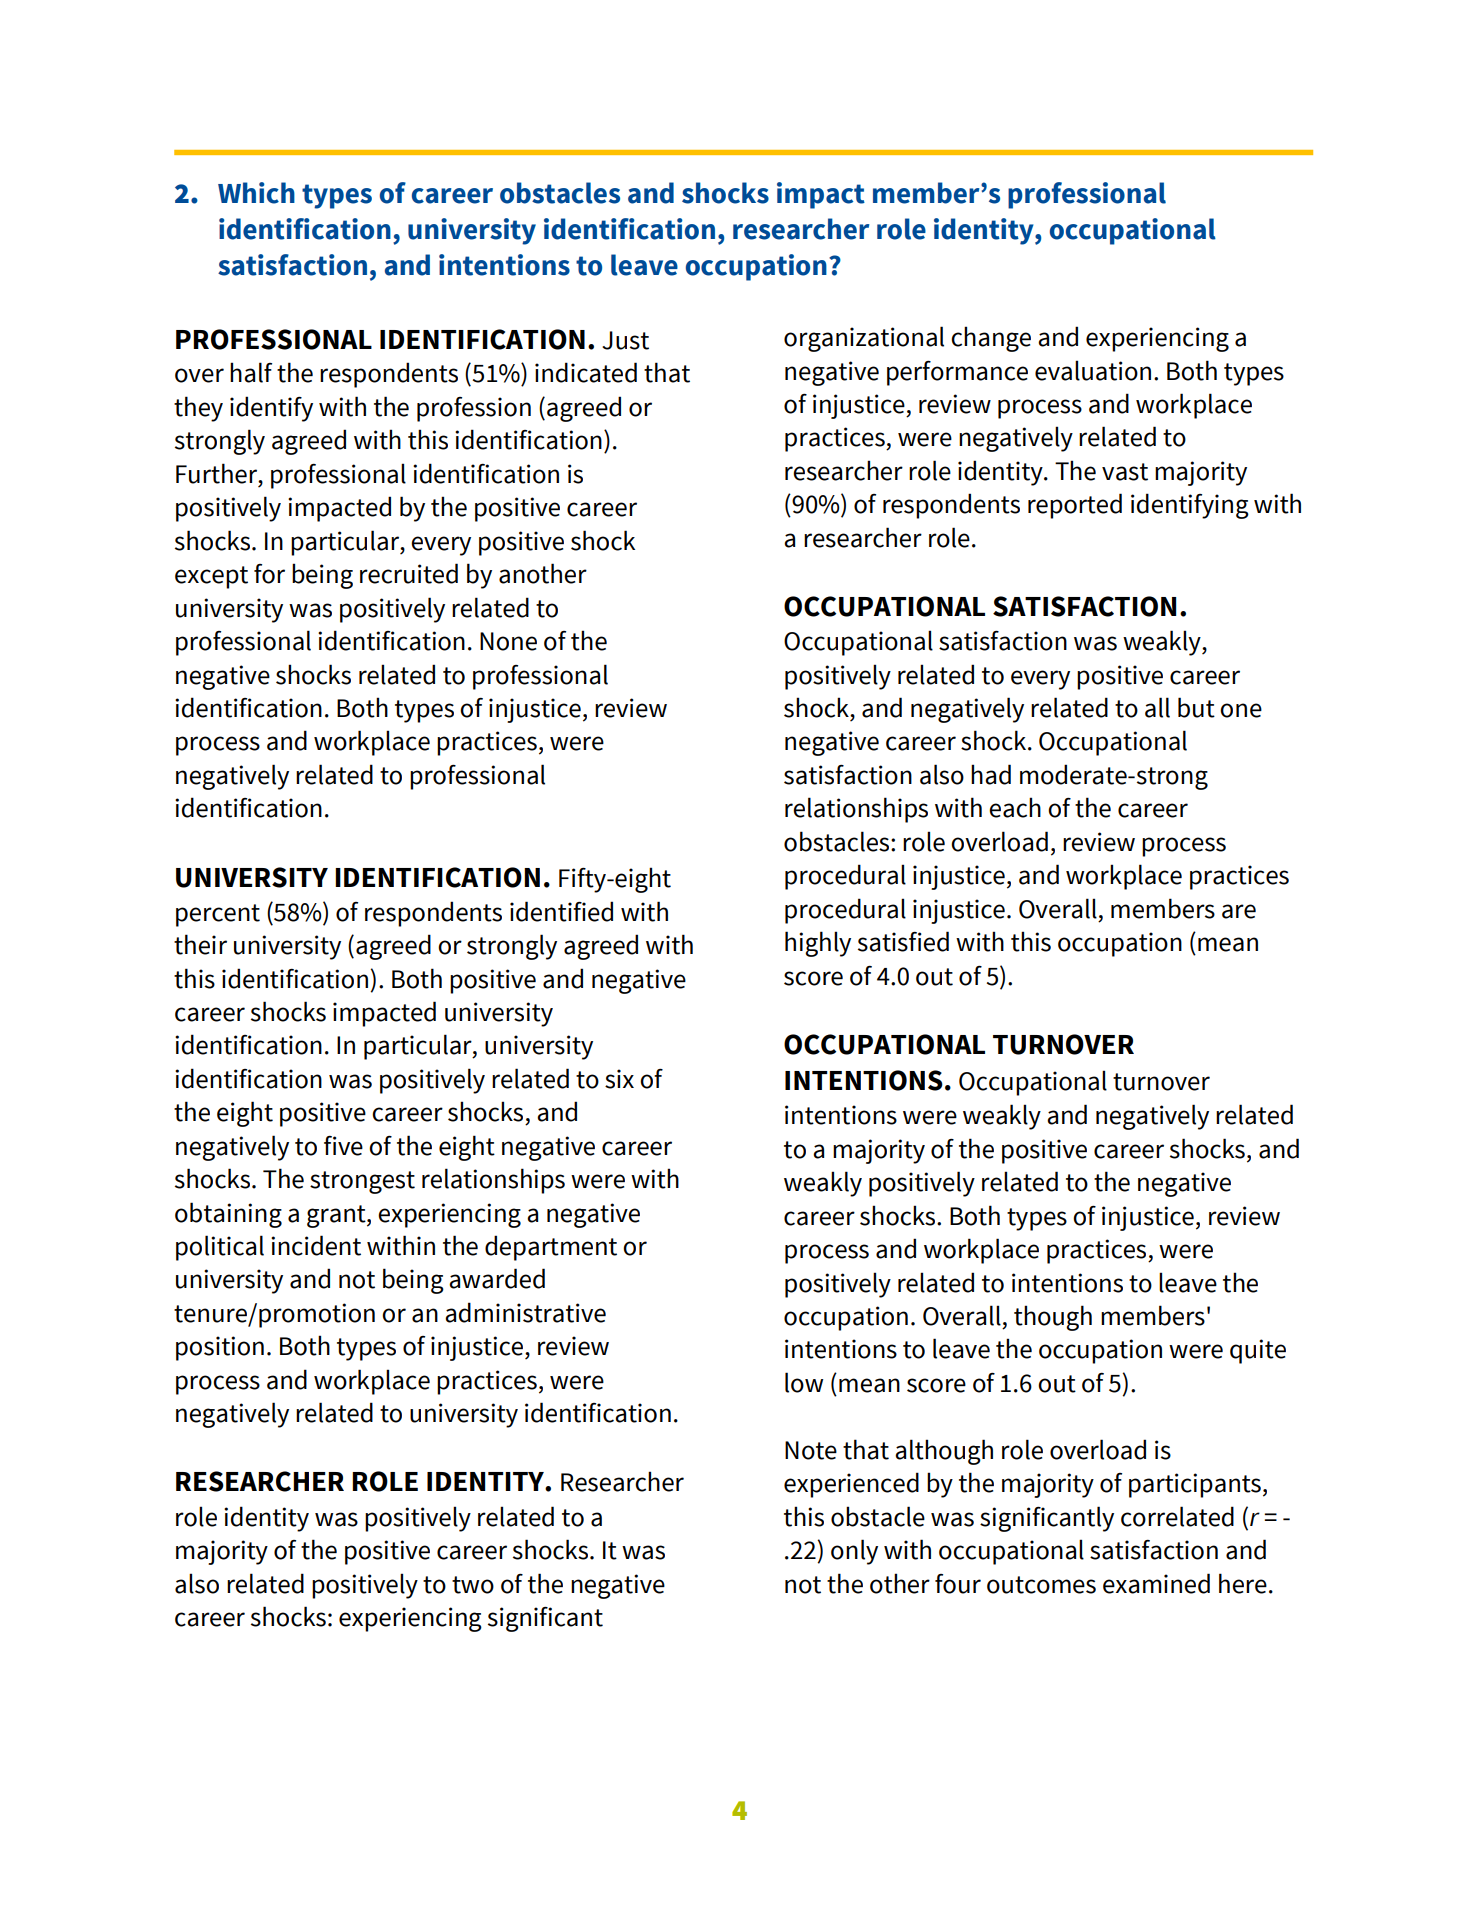  Describe the element at coordinates (854, 1552) in the screenshot. I see `only` at that location.
